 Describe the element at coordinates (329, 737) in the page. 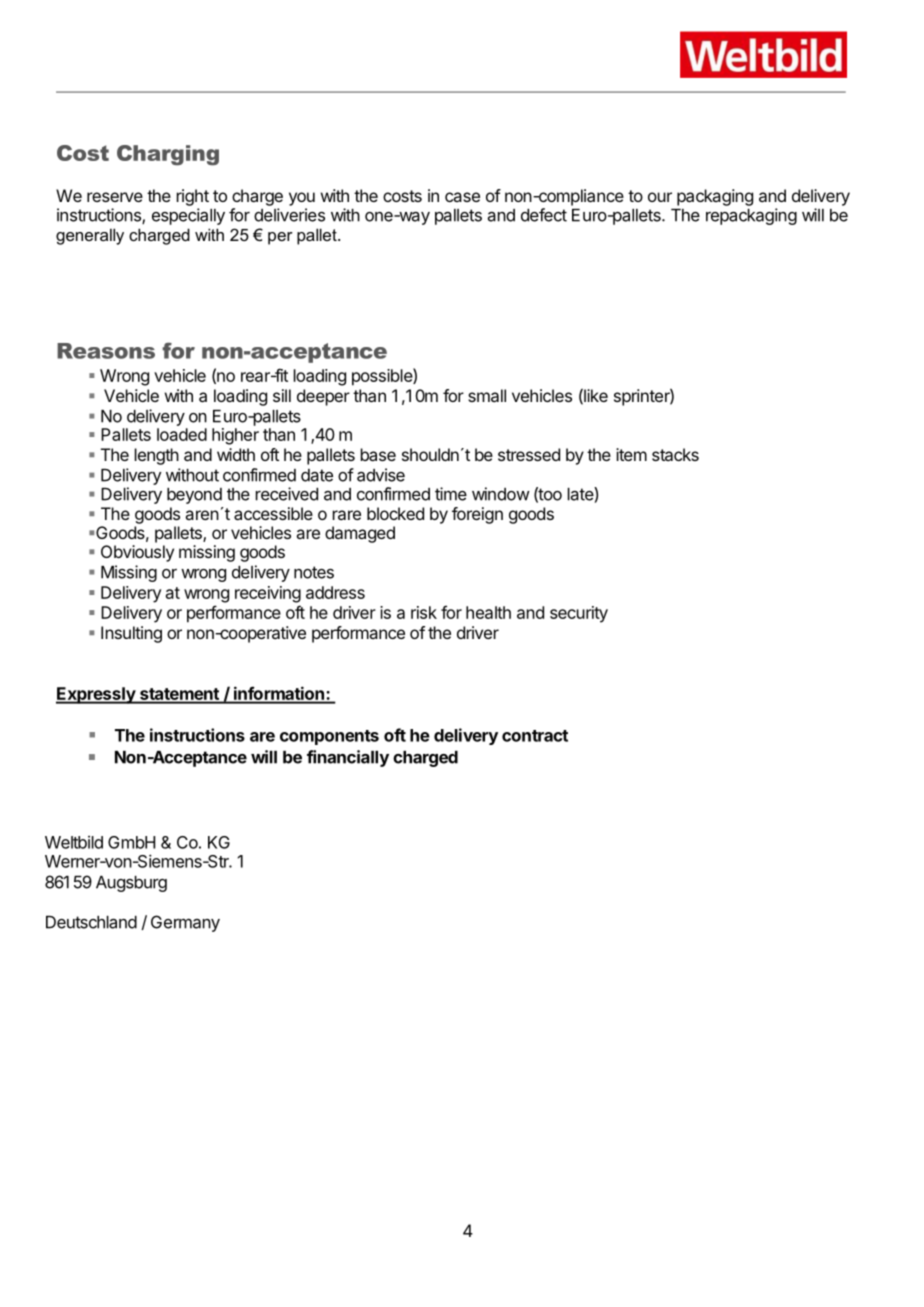

I see `components` at that location.
